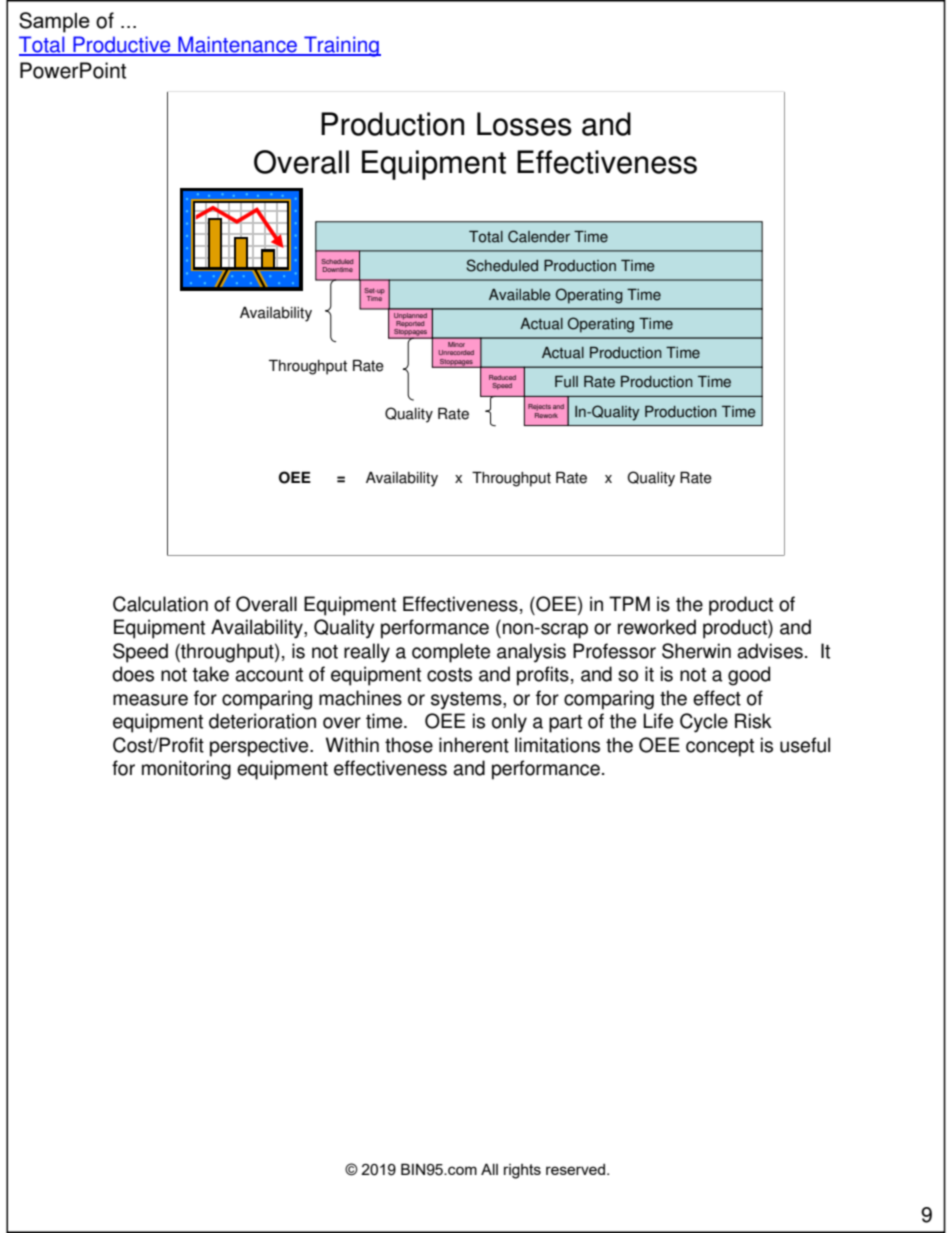 The image size is (952, 1233). What do you see at coordinates (522, 1171) in the page?
I see `rights` at bounding box center [522, 1171].
